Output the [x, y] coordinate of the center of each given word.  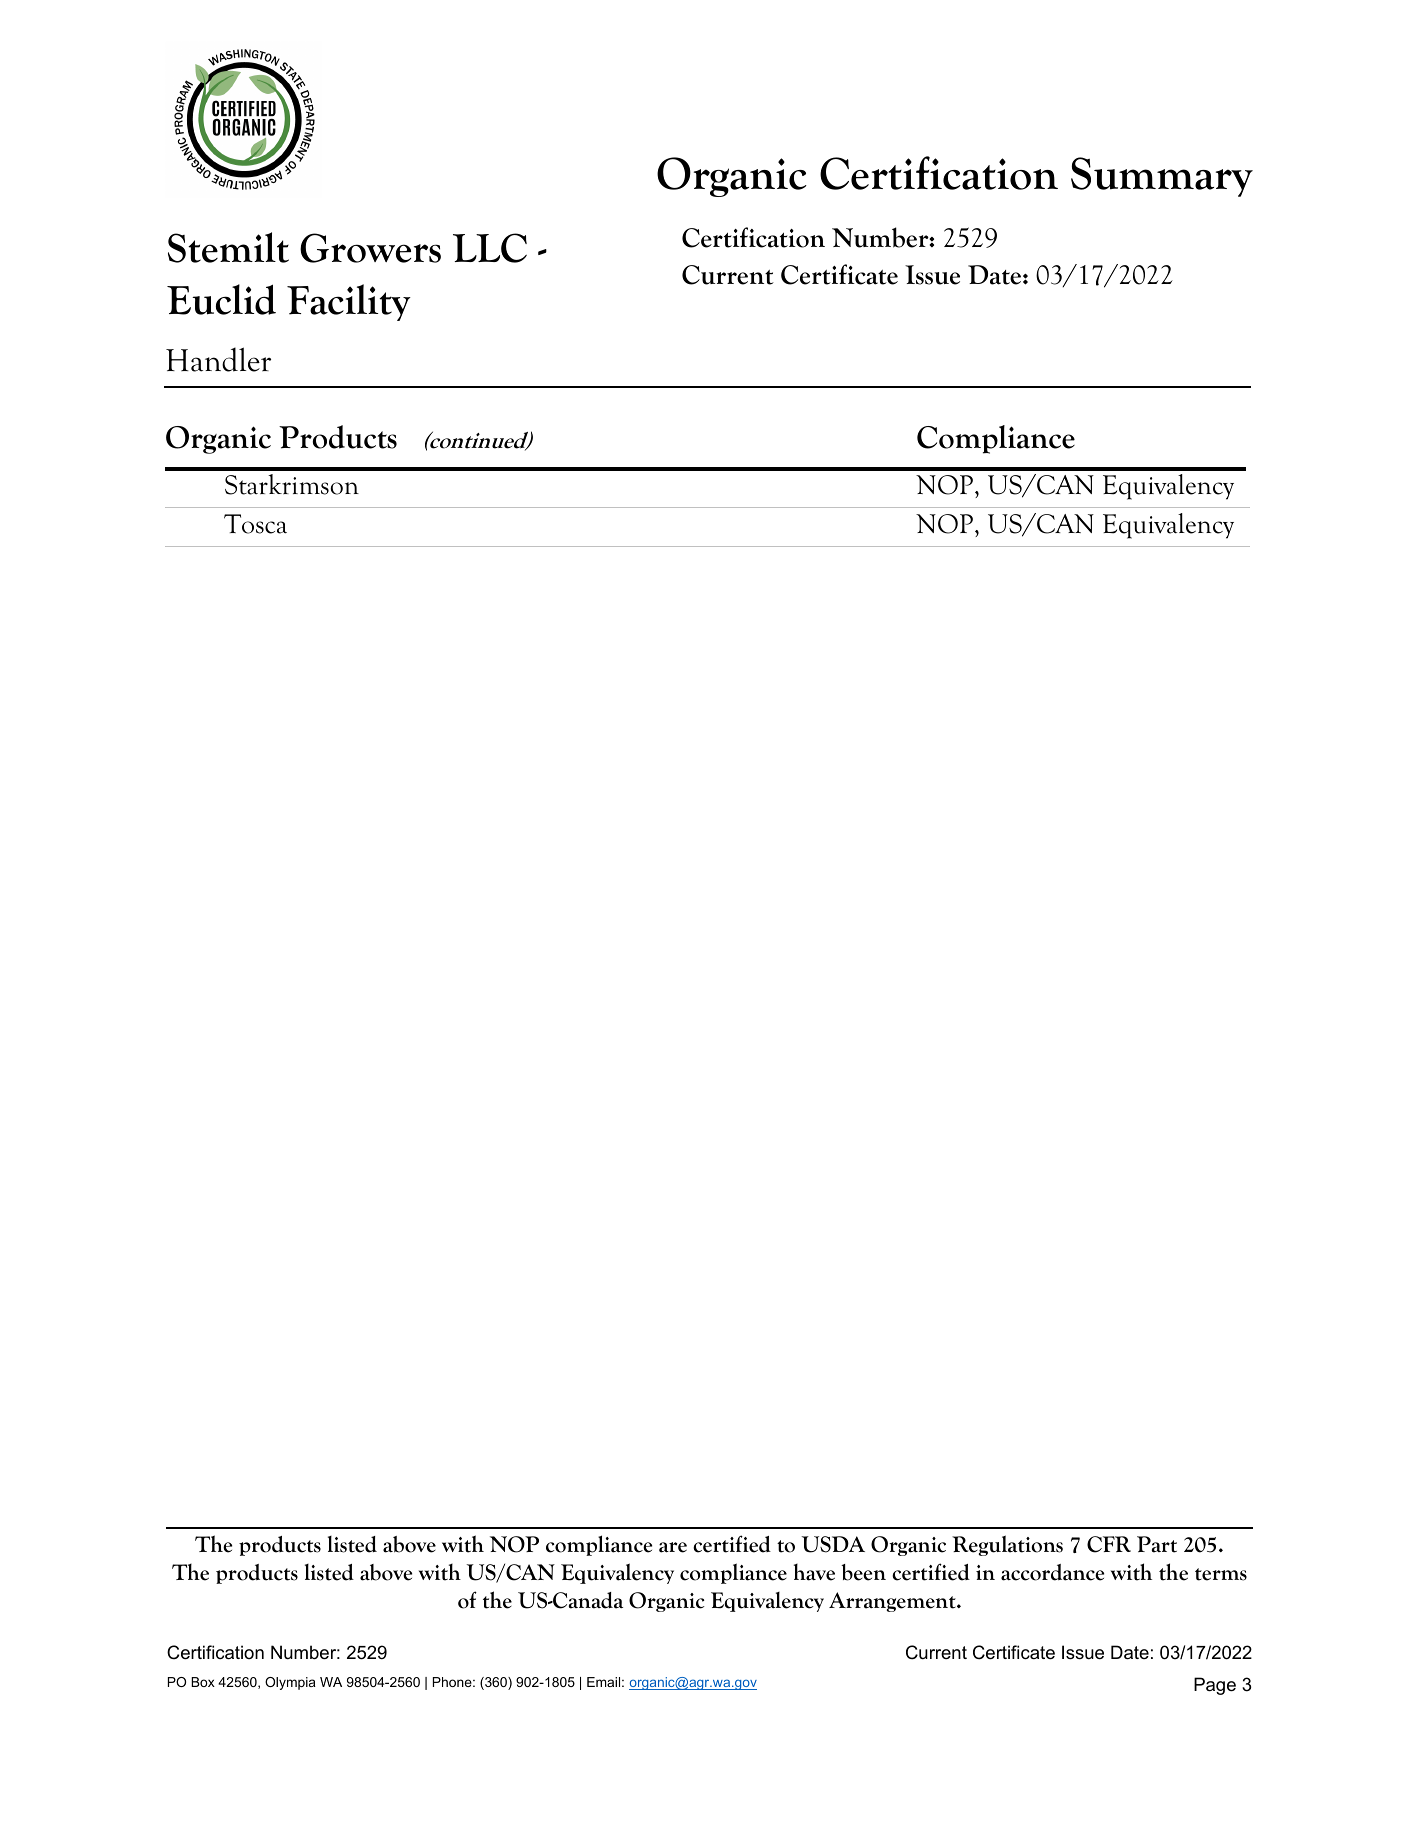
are [673, 1547]
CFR [1109, 1544]
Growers [370, 248]
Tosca [255, 524]
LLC [490, 248]
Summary [1162, 177]
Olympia [290, 1683]
